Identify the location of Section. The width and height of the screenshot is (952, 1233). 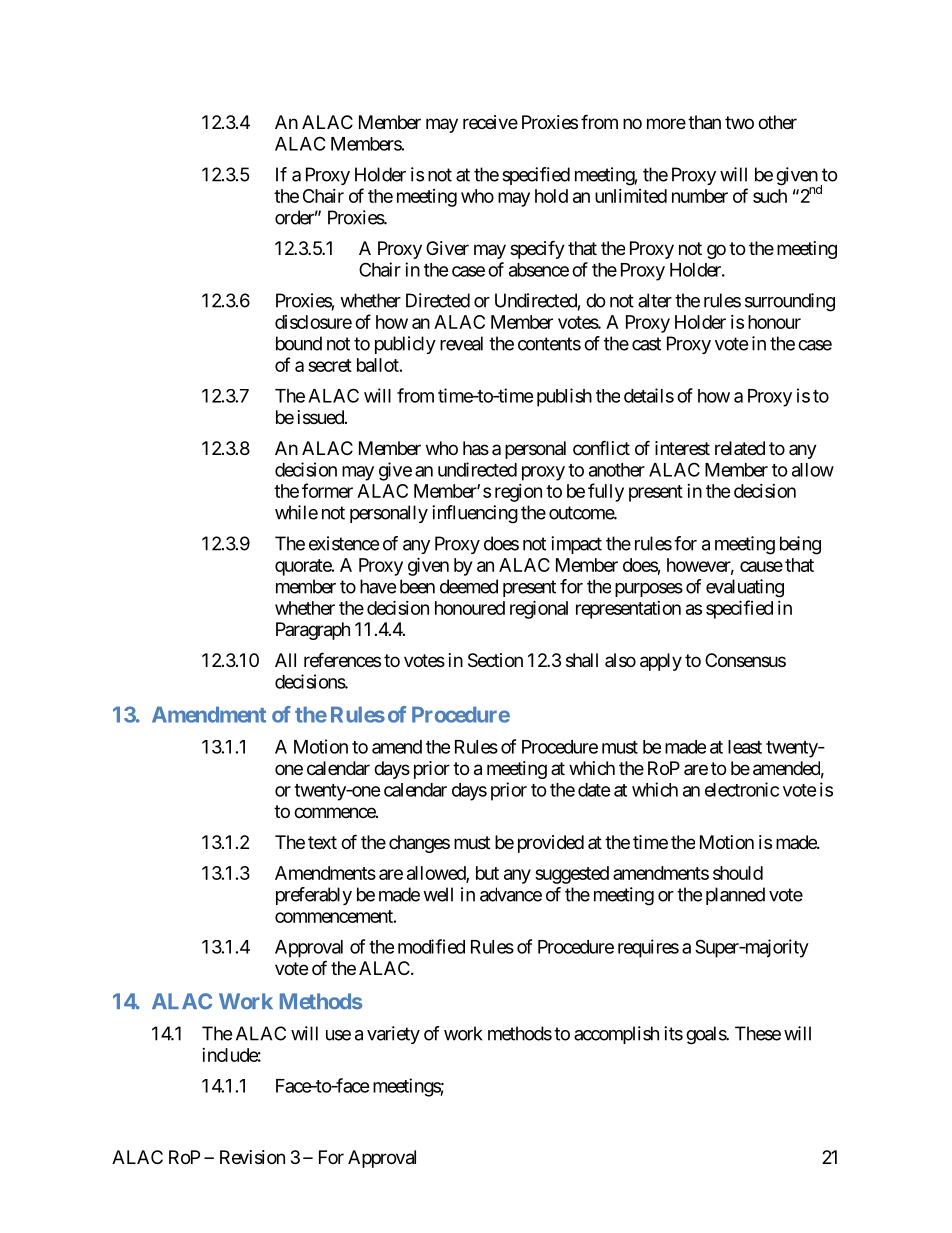
(495, 660).
